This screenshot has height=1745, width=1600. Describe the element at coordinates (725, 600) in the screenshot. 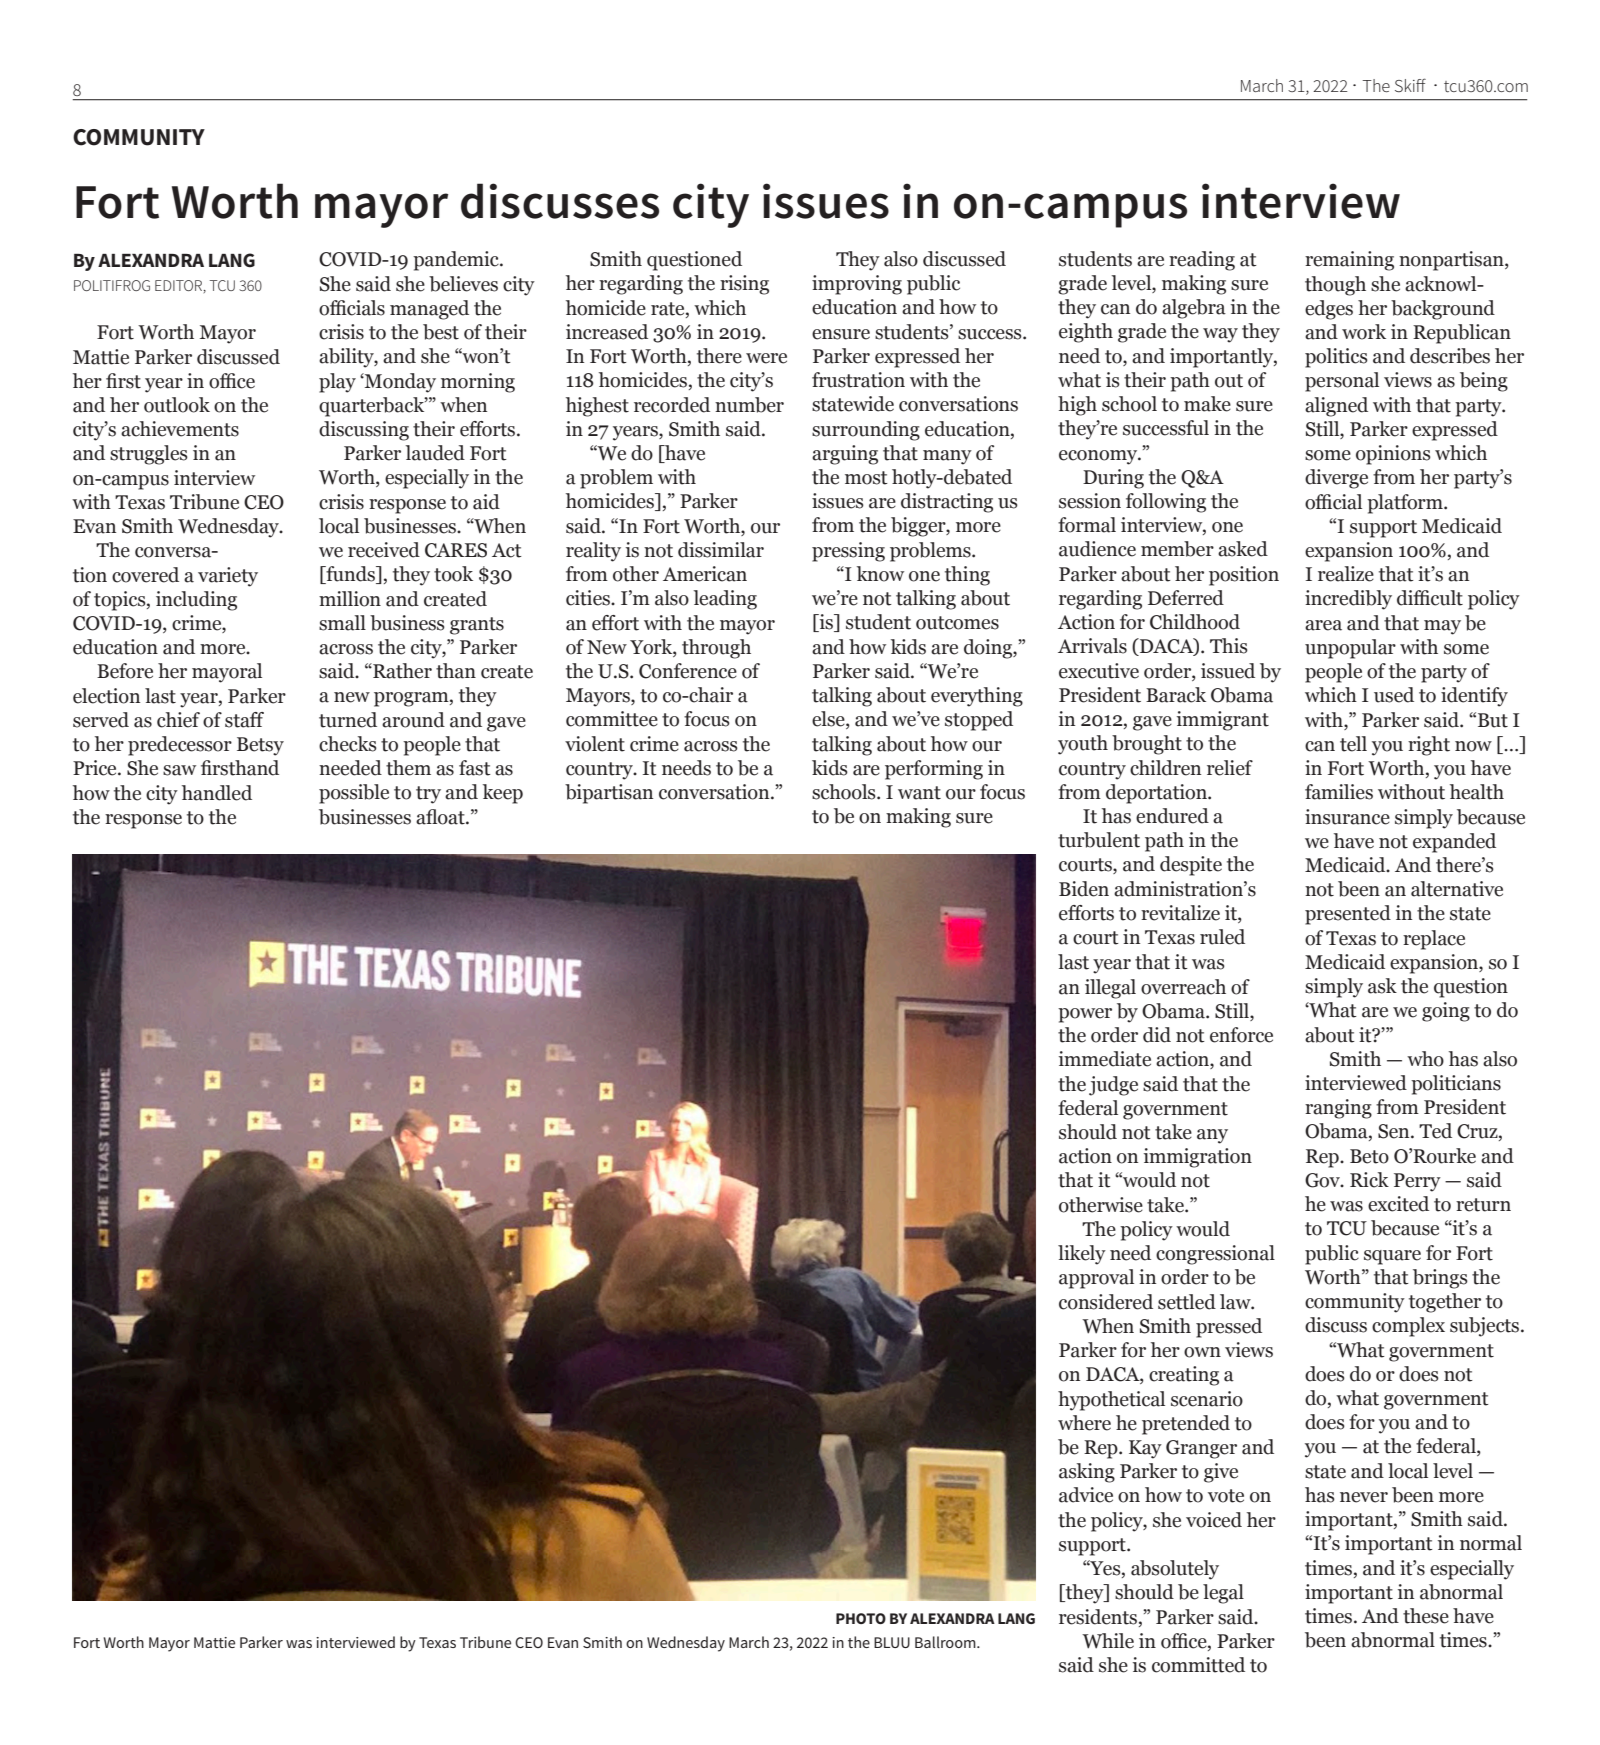

I see `leading` at that location.
